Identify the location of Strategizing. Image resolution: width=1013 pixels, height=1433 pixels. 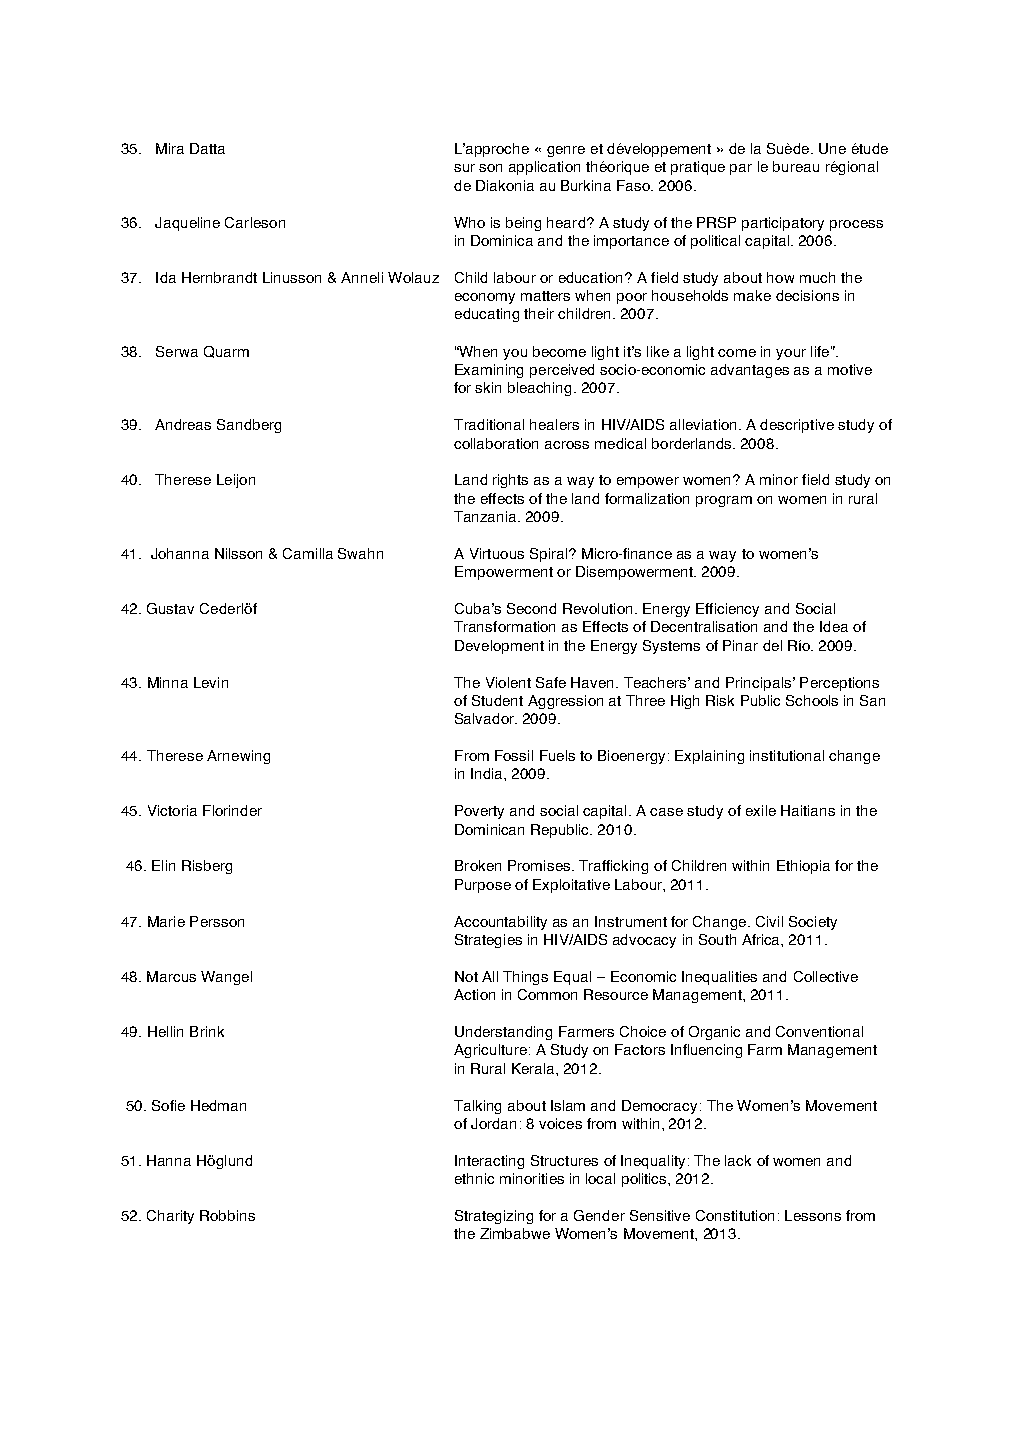
(494, 1217).
